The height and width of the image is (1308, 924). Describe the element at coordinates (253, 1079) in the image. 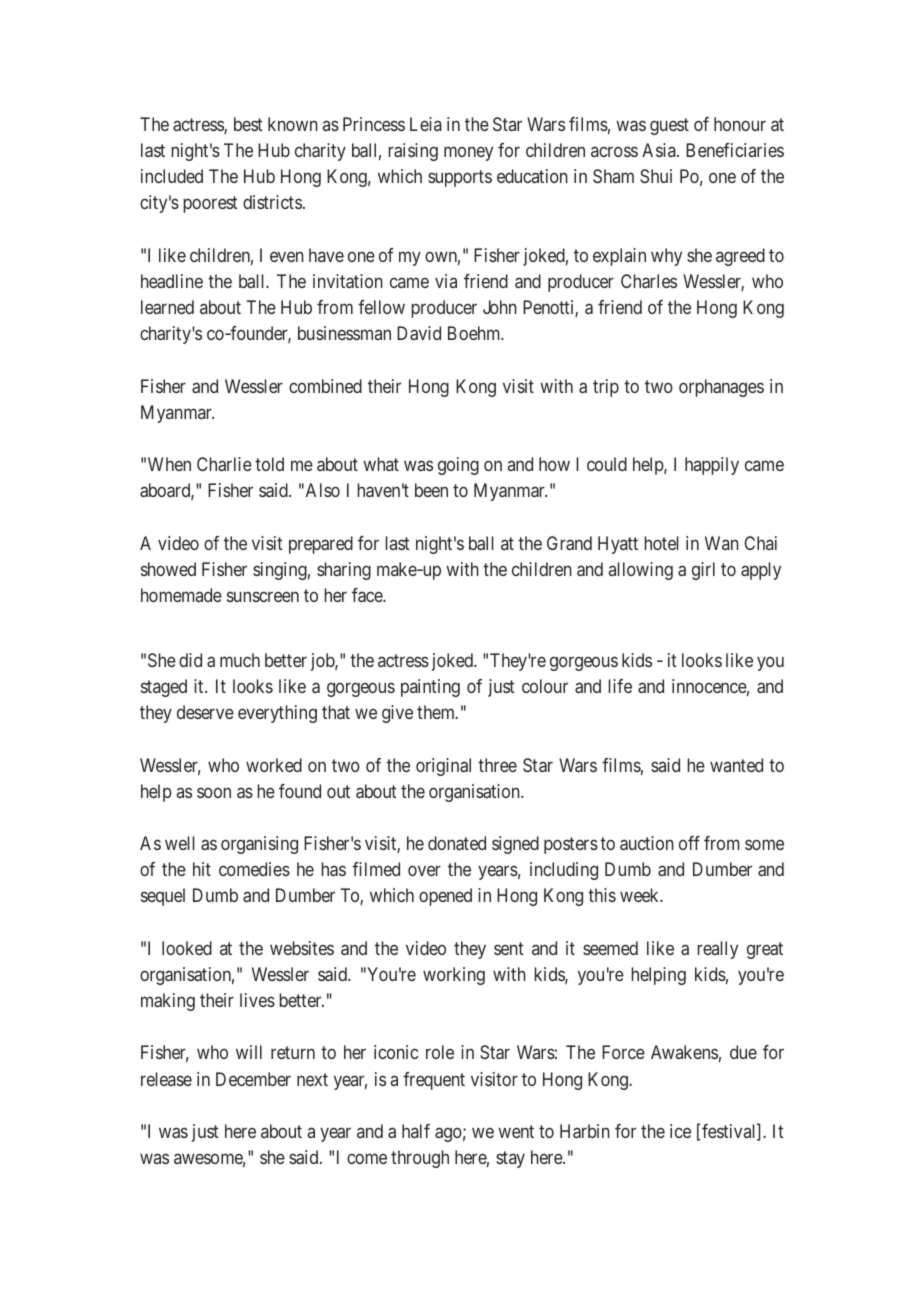

I see `December` at that location.
